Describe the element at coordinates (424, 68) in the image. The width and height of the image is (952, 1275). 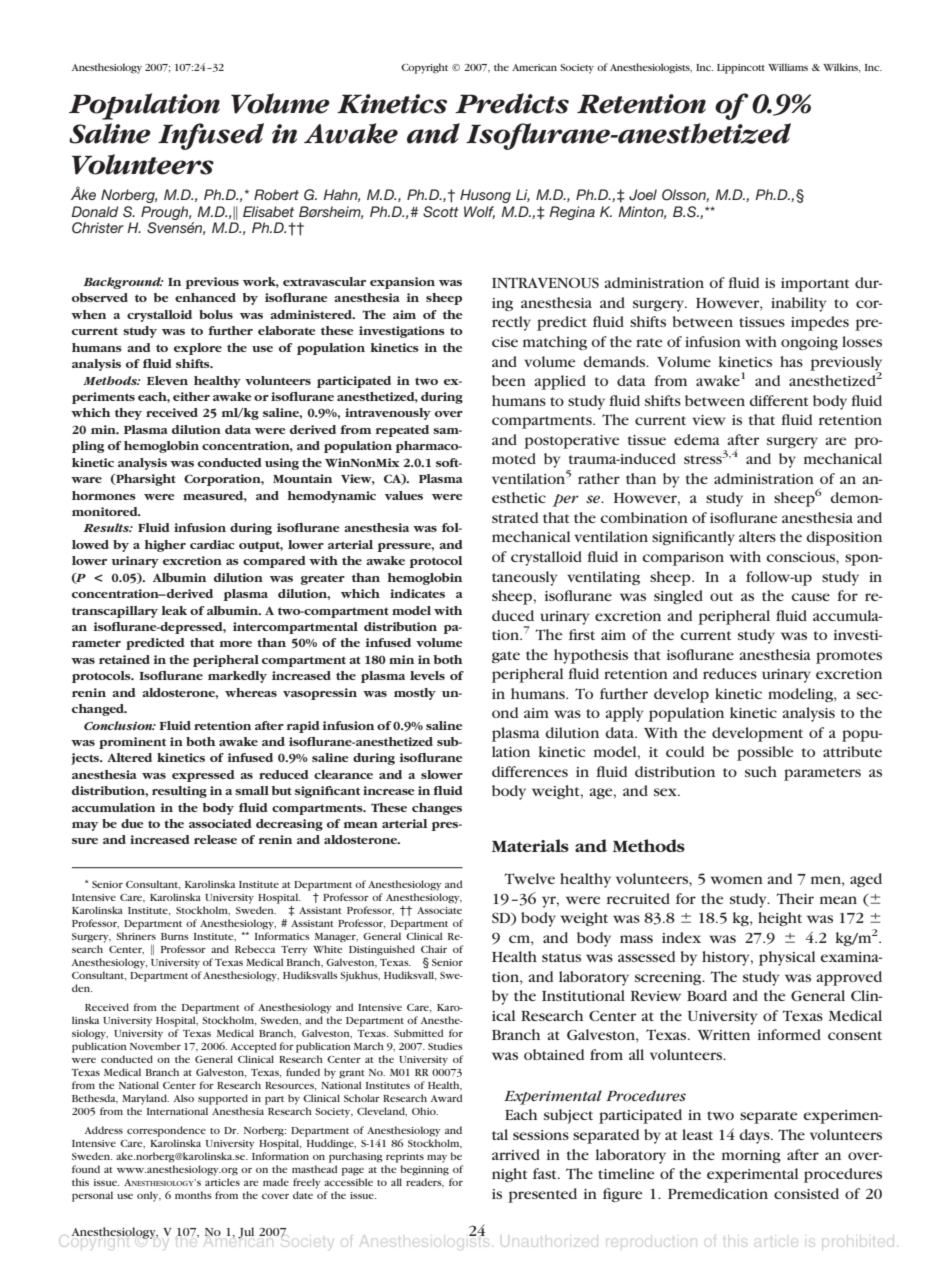
I see `Copyright` at that location.
